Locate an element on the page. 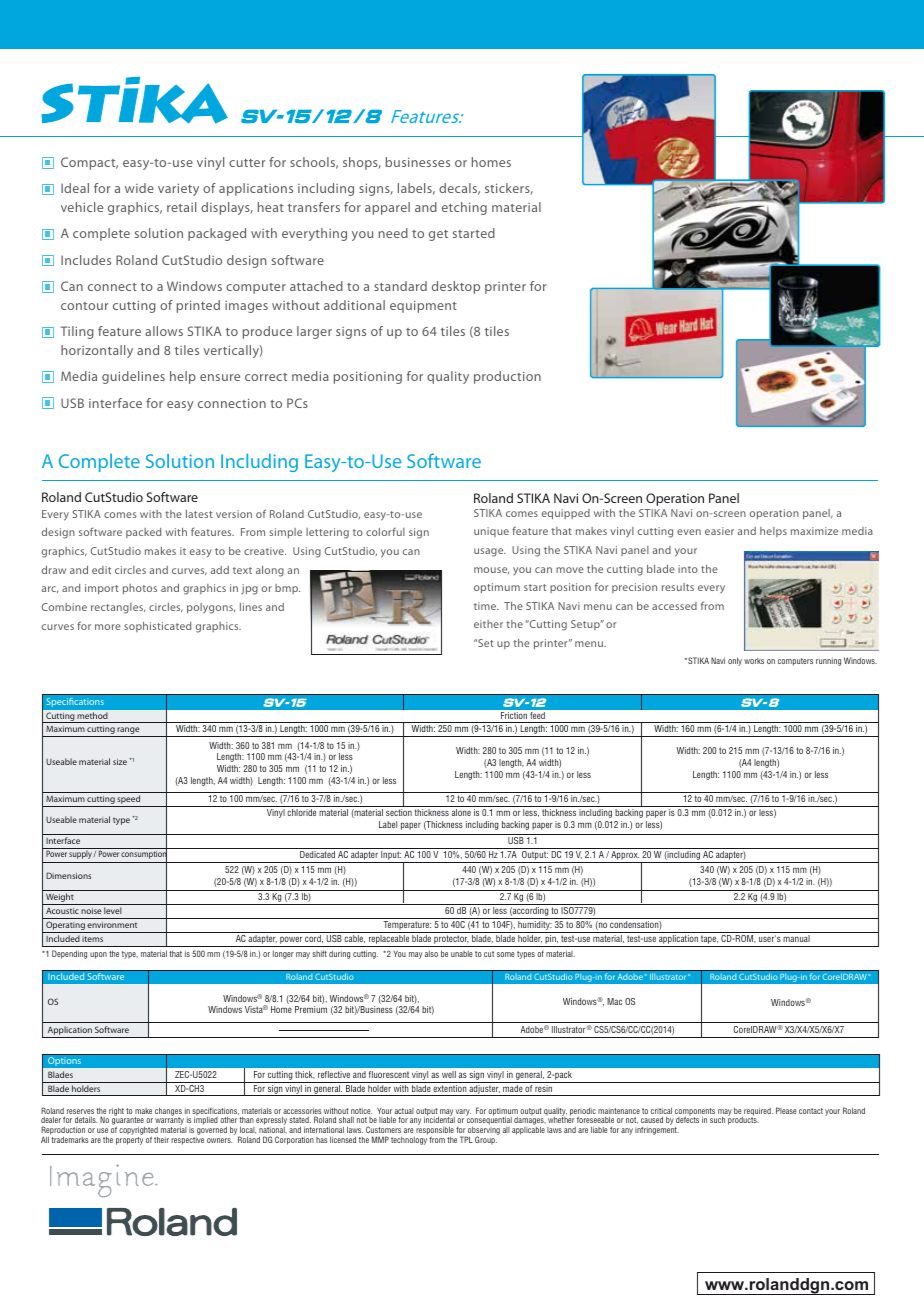  only is located at coordinates (735, 661).
